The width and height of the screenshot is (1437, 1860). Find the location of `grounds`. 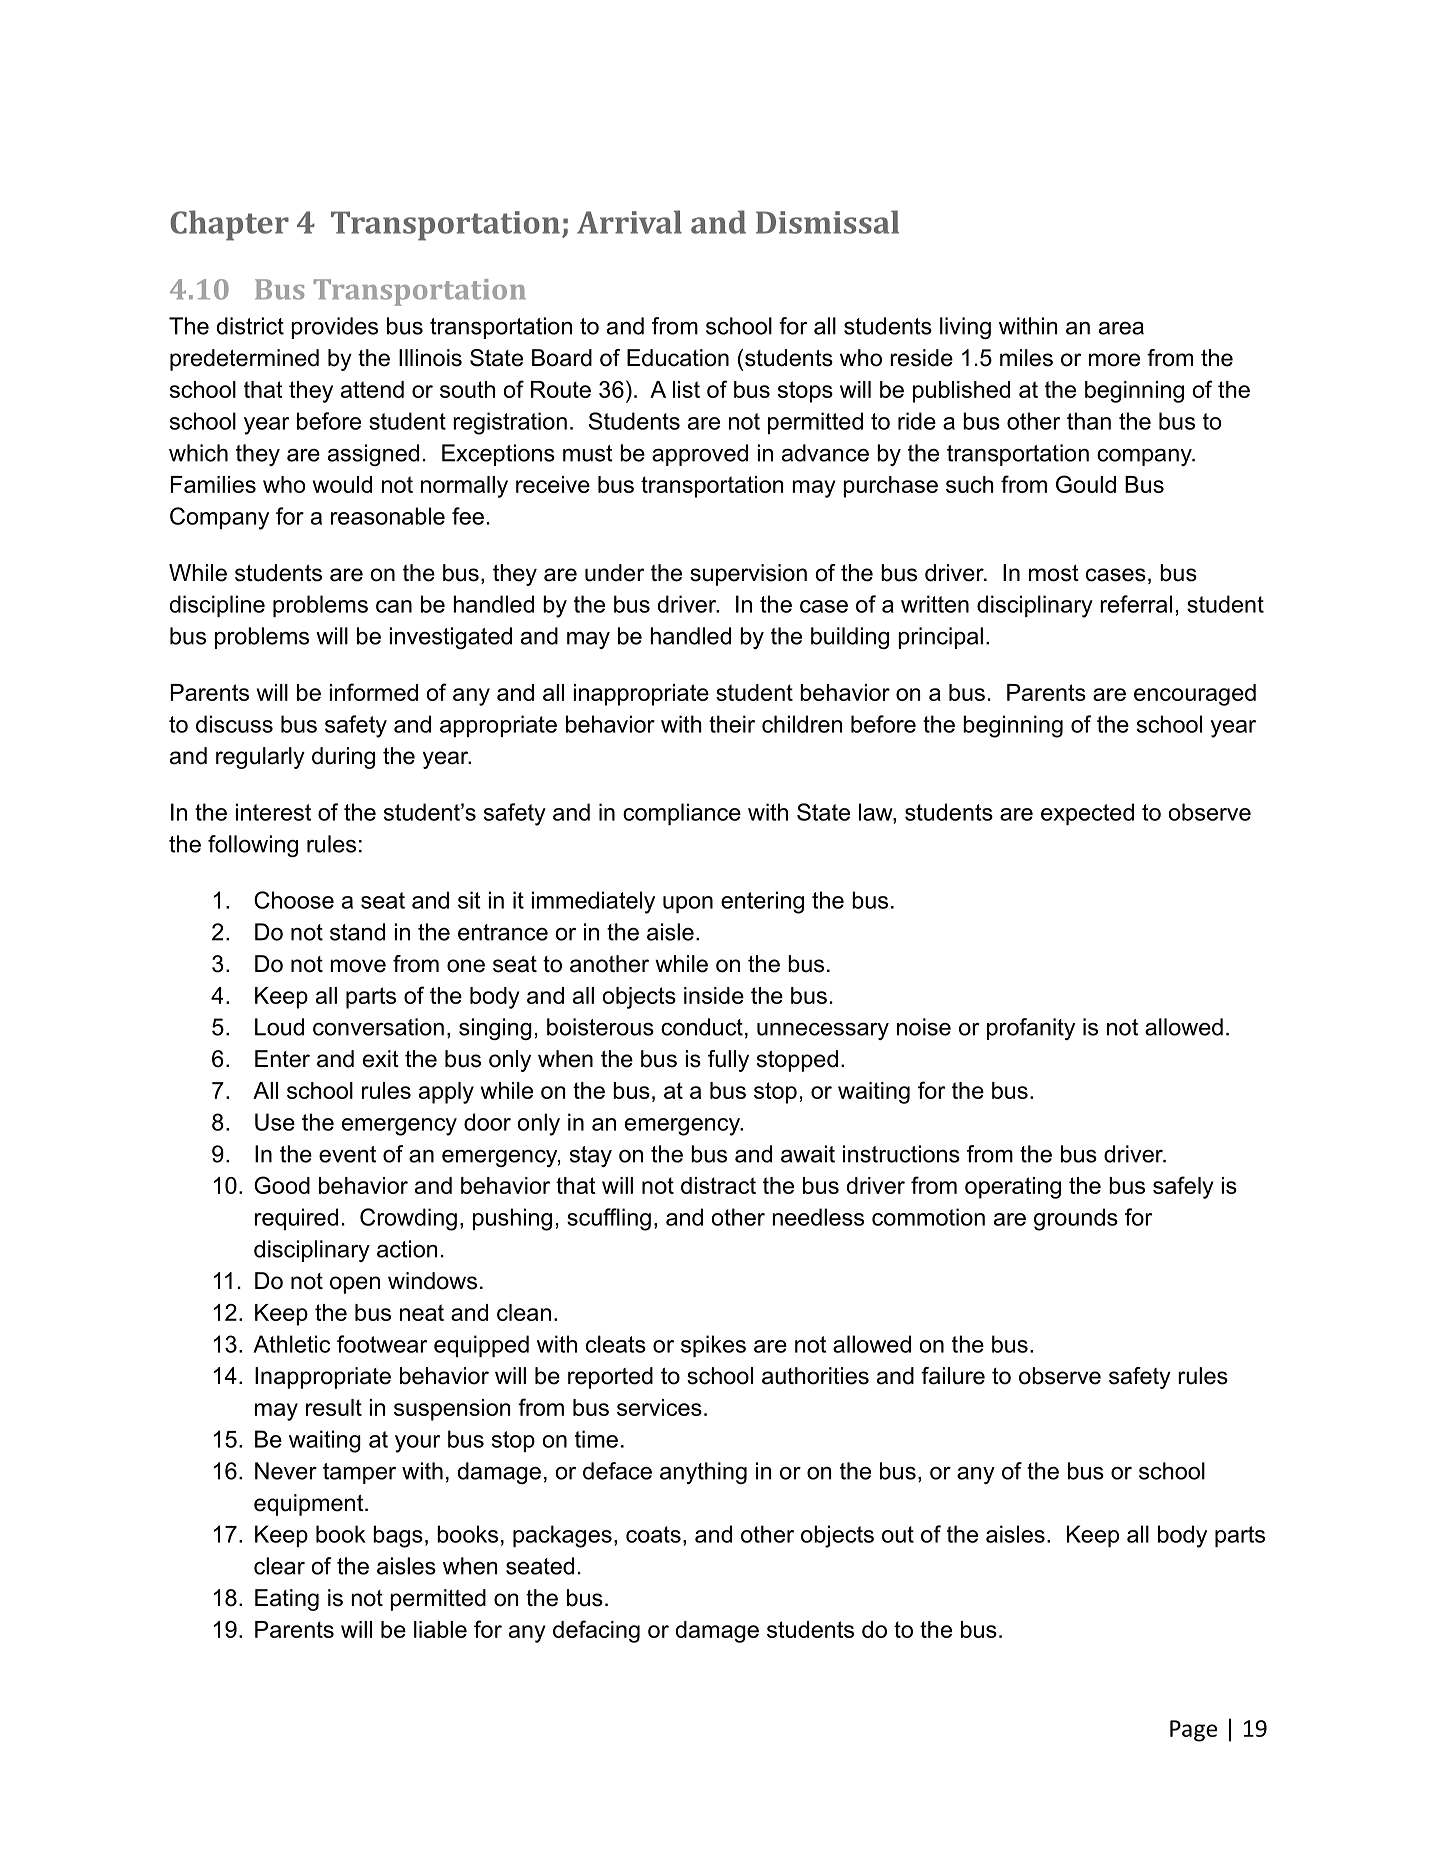

grounds is located at coordinates (1076, 1219).
